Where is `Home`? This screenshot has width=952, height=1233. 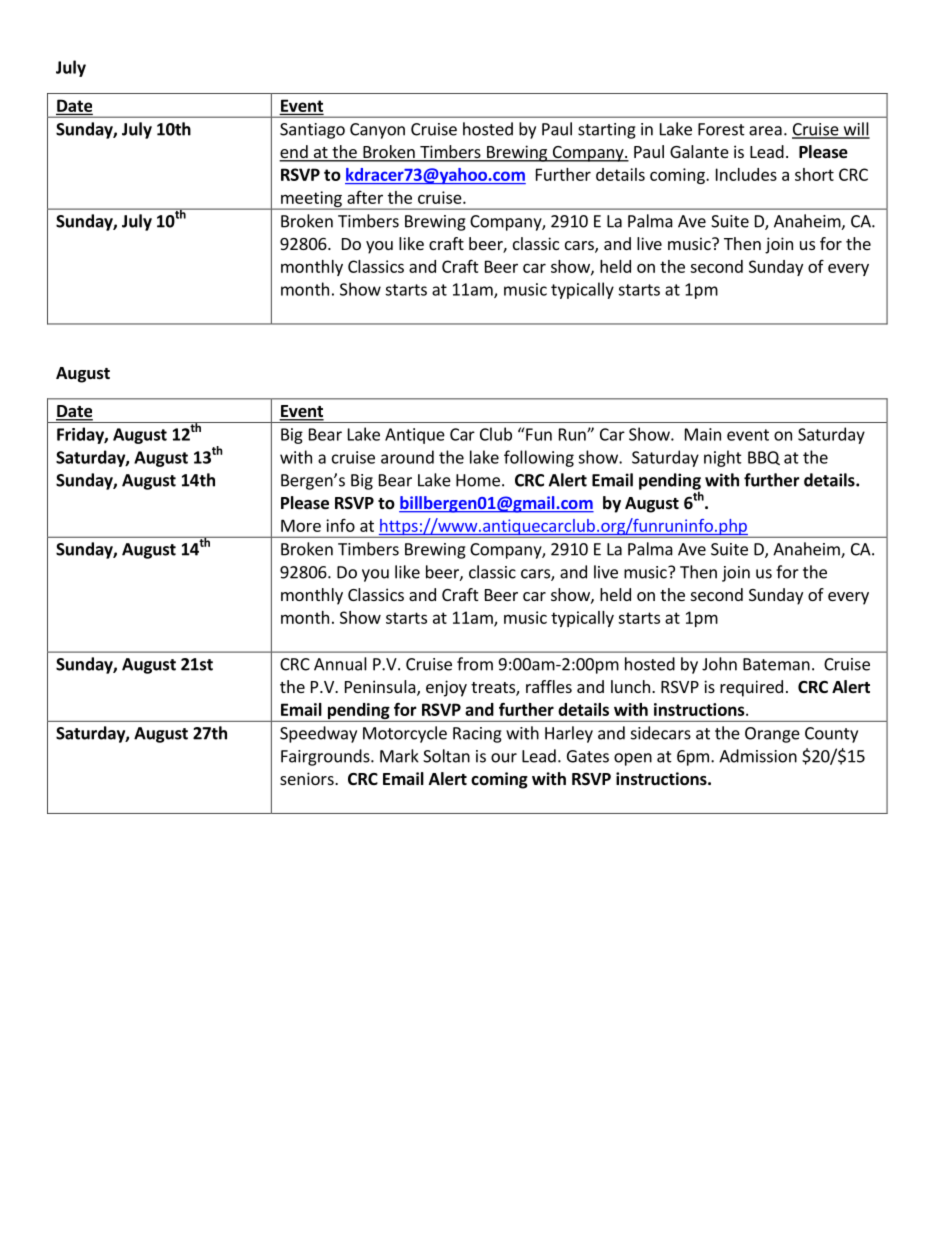 Home is located at coordinates (478, 480).
